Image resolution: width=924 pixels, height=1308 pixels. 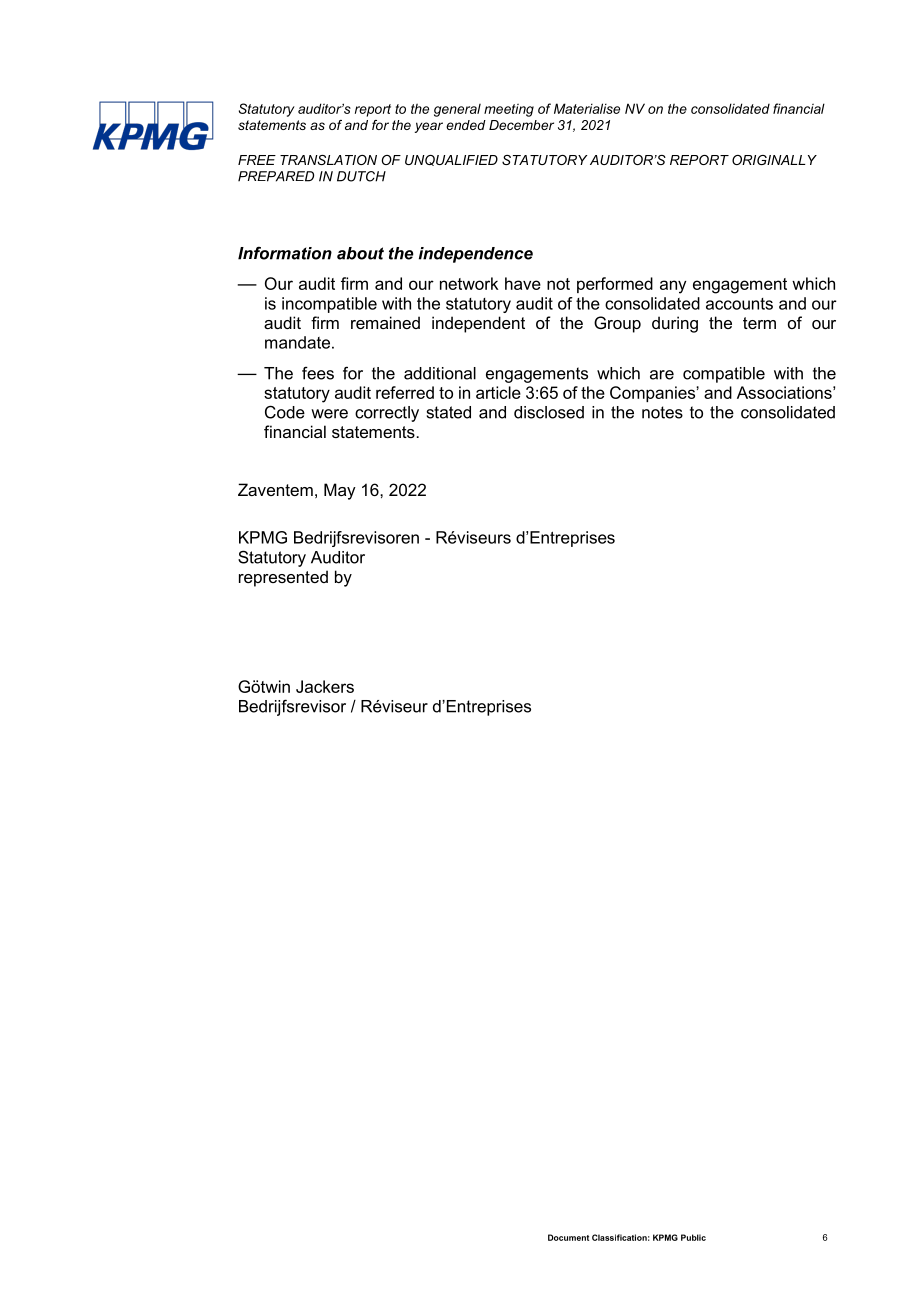 What do you see at coordinates (662, 412) in the screenshot?
I see `notes` at bounding box center [662, 412].
